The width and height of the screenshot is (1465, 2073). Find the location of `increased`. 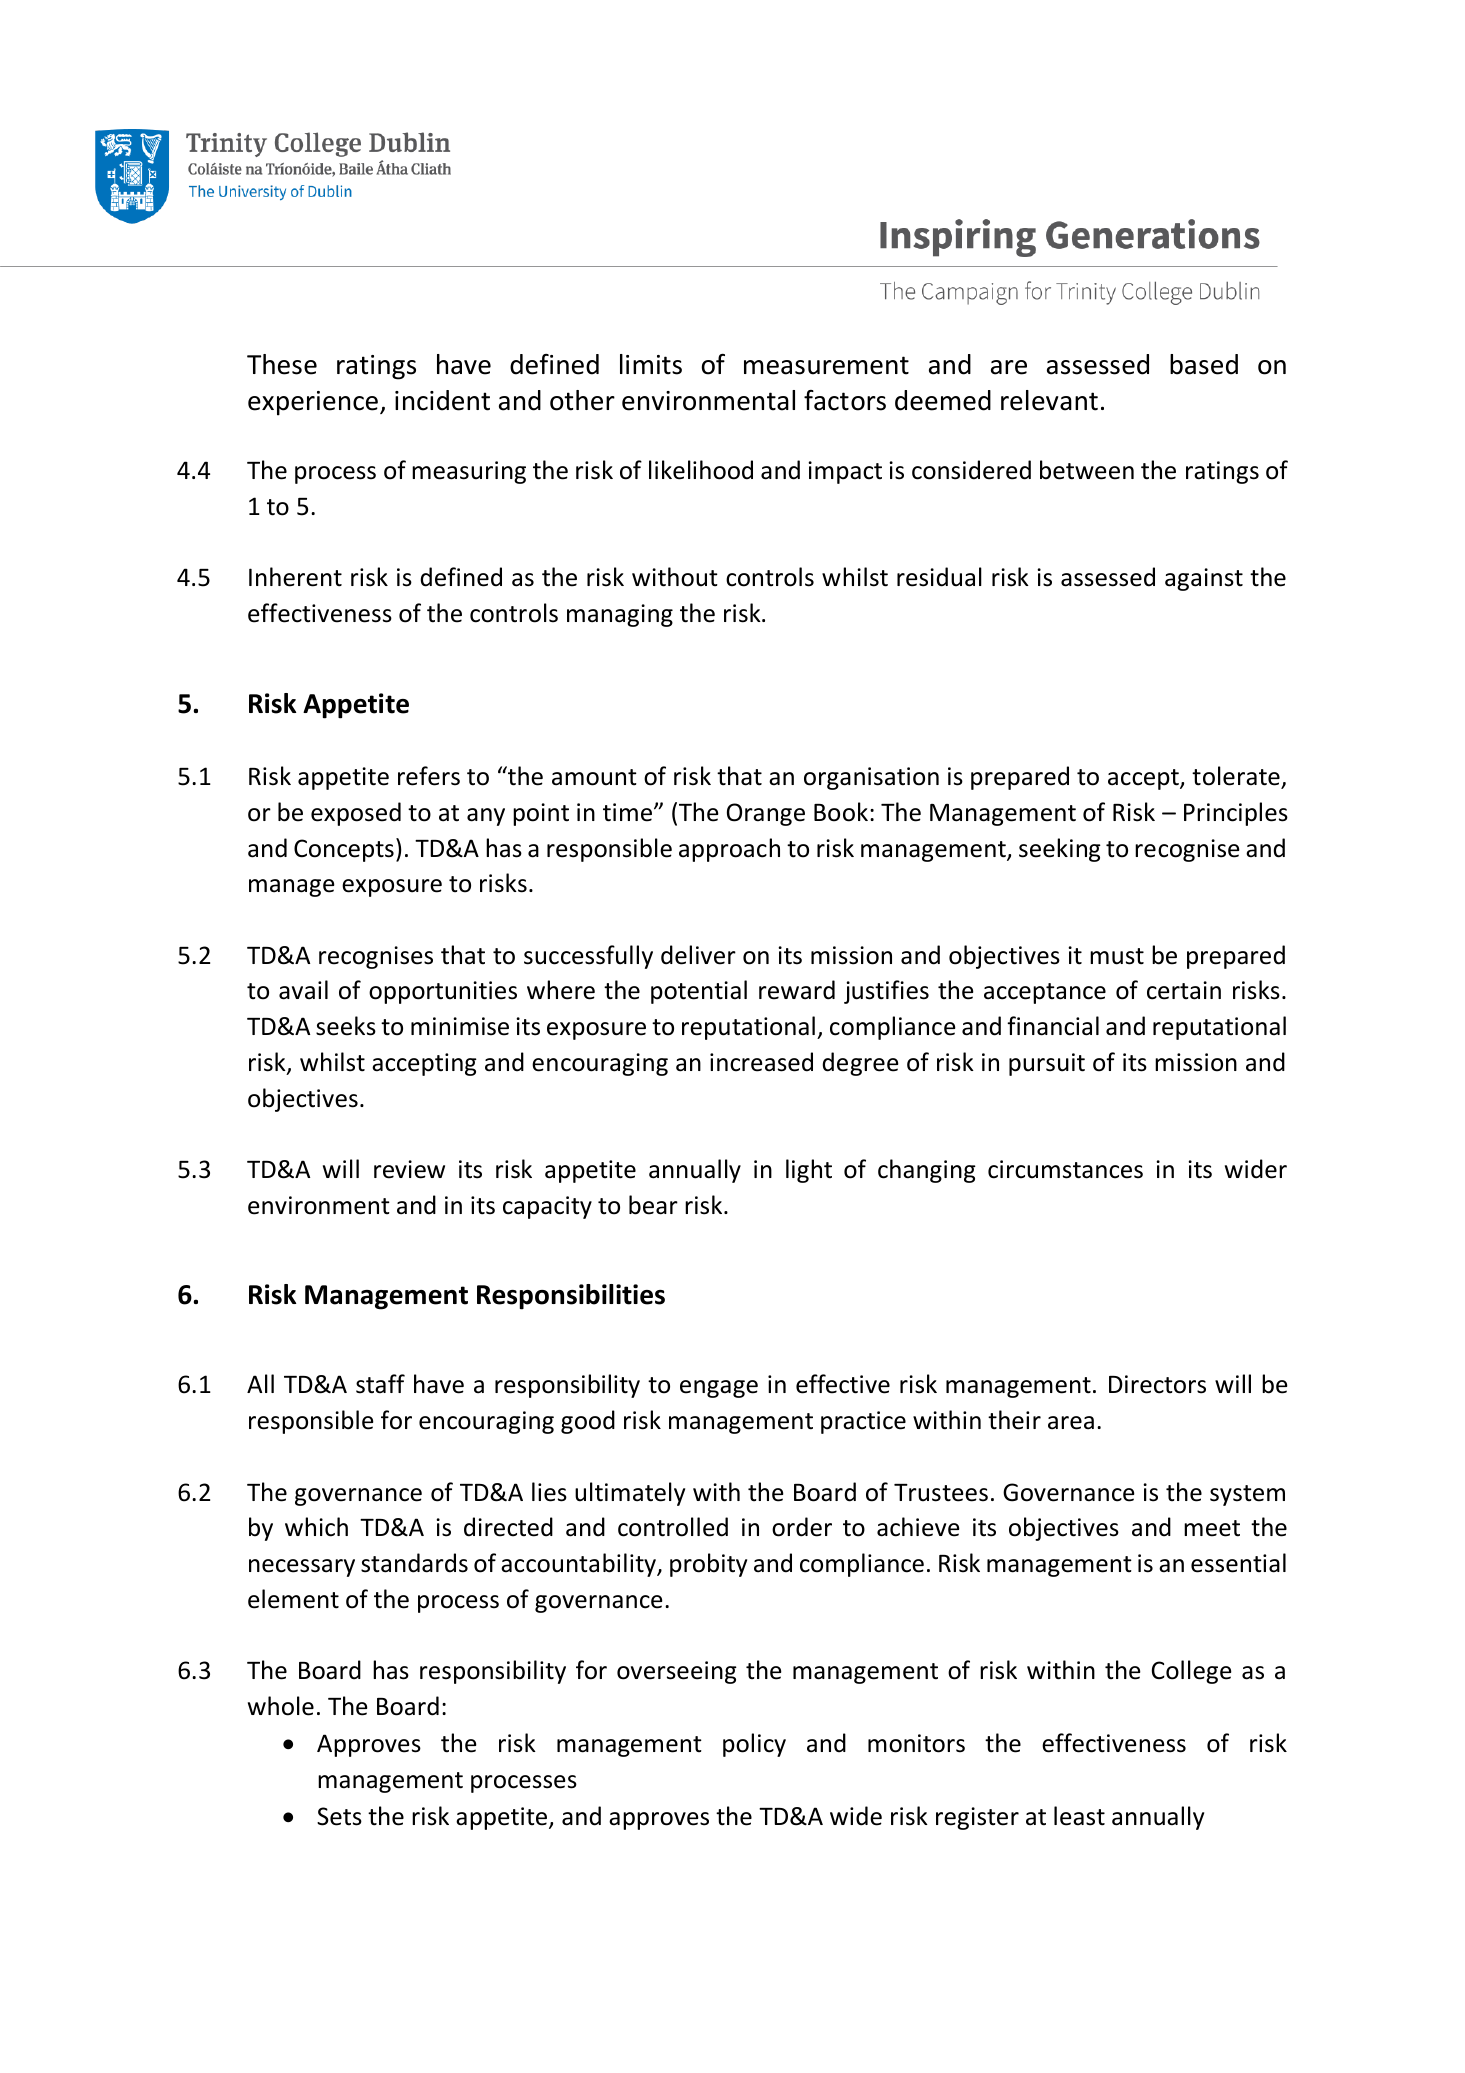

increased is located at coordinates (761, 1062).
